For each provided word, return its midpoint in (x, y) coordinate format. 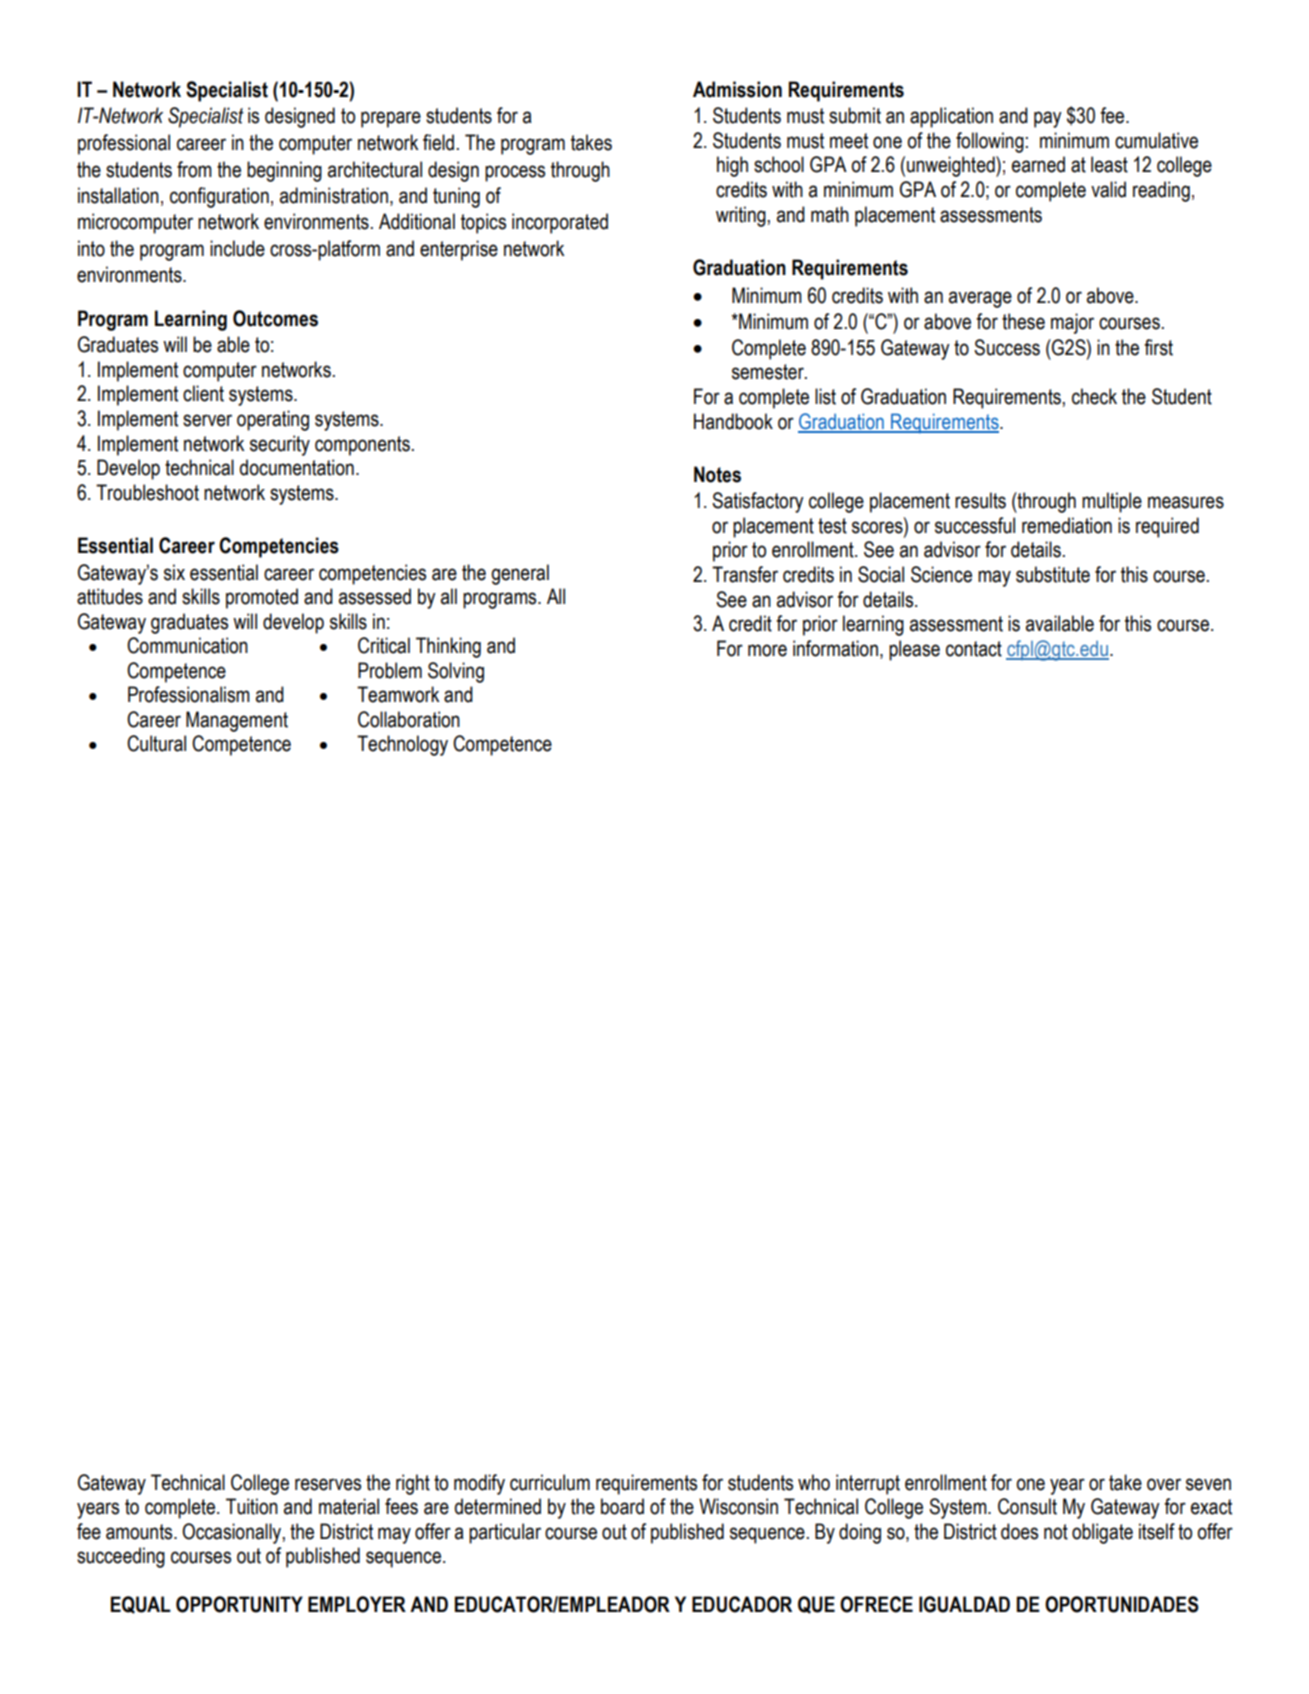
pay (1048, 119)
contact (974, 649)
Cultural (156, 743)
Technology (402, 745)
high (732, 166)
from (194, 169)
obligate (1102, 1533)
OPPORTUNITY (239, 1604)
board (622, 1506)
